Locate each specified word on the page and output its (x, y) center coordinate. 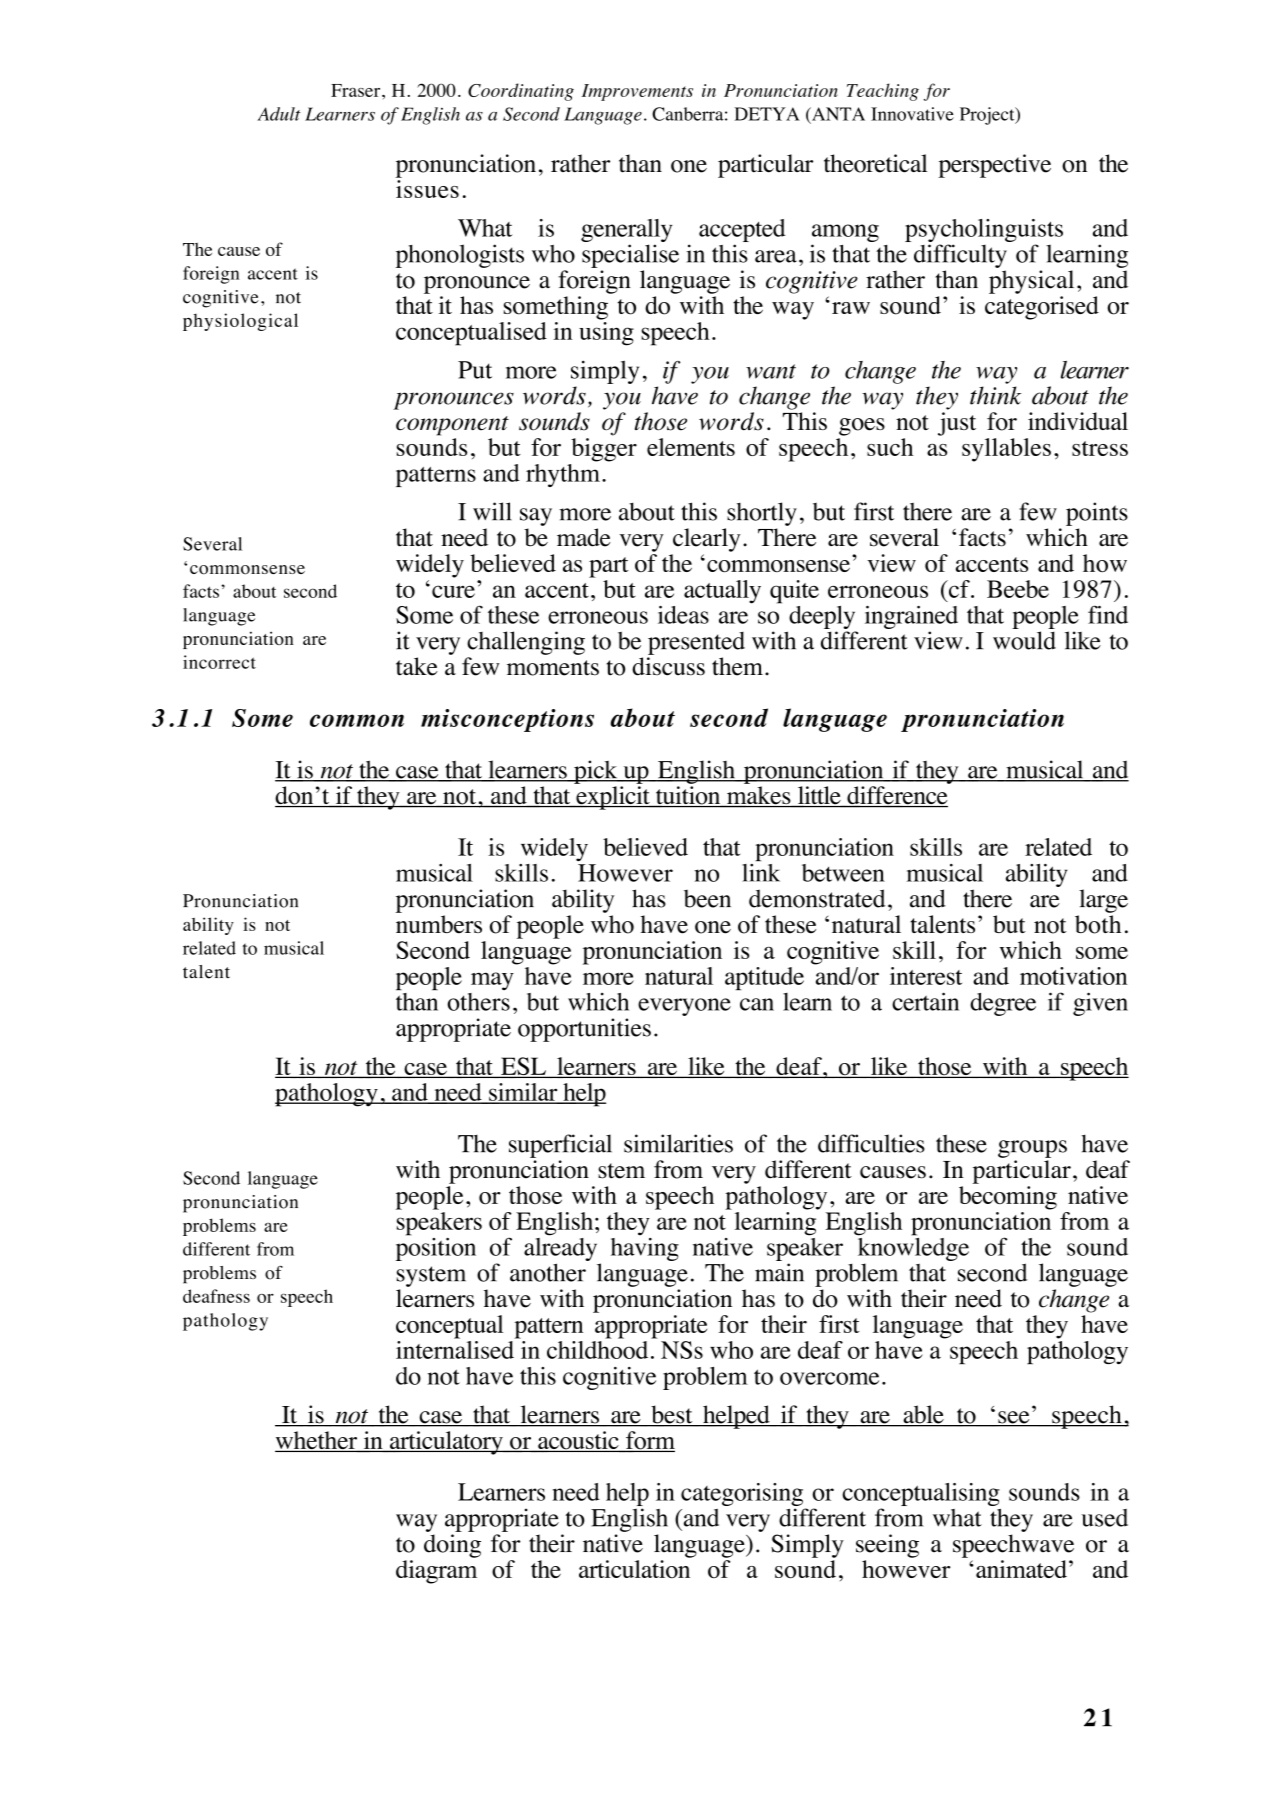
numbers (439, 924)
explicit (613, 798)
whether (317, 1441)
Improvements (637, 92)
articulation (634, 1569)
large (1103, 901)
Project (988, 116)
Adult (278, 114)
